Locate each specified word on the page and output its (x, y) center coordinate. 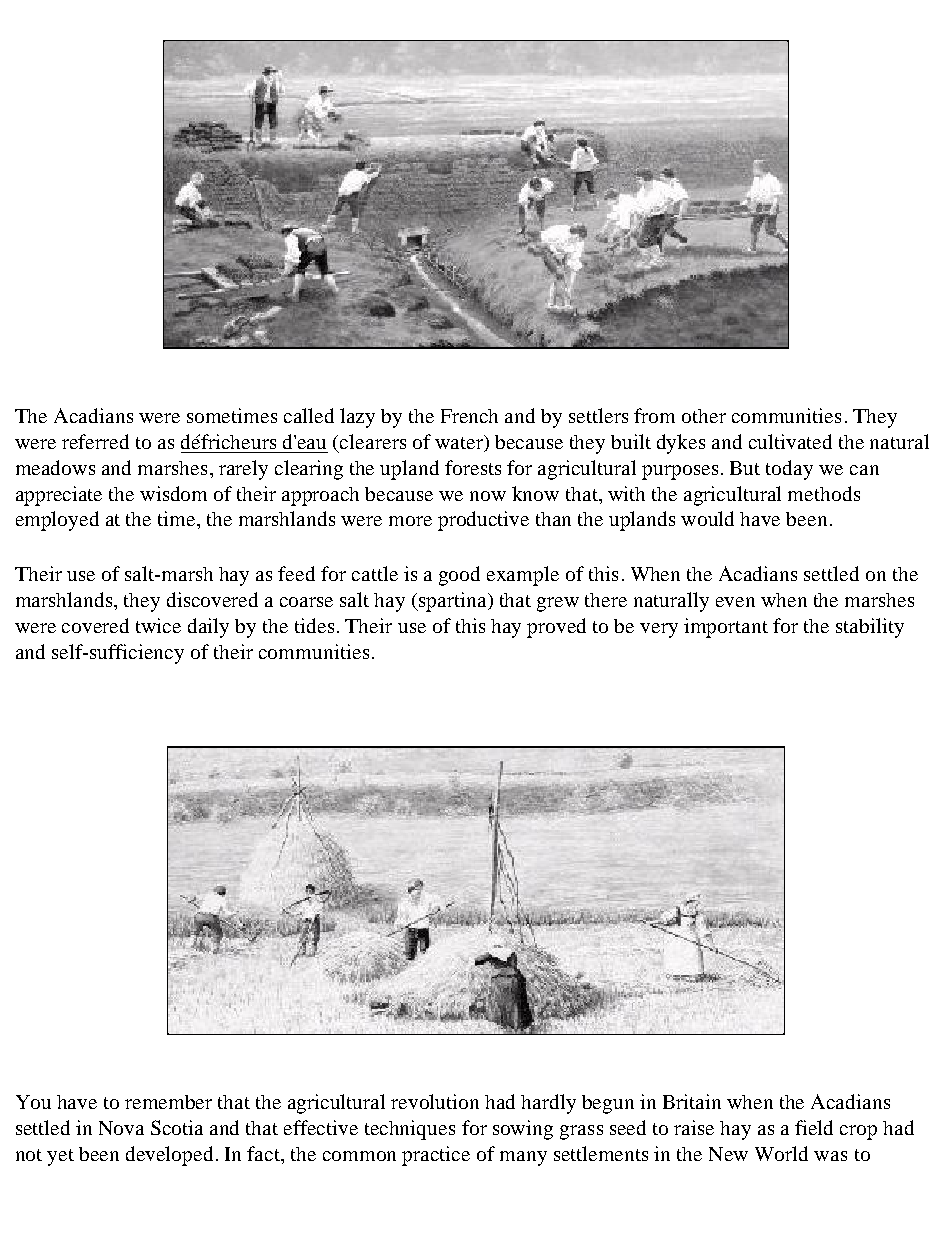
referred (95, 441)
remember (168, 1102)
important (726, 628)
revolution (435, 1101)
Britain (692, 1101)
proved (556, 628)
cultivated (790, 441)
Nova (121, 1128)
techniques (410, 1130)
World (781, 1153)
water (460, 443)
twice (158, 625)
